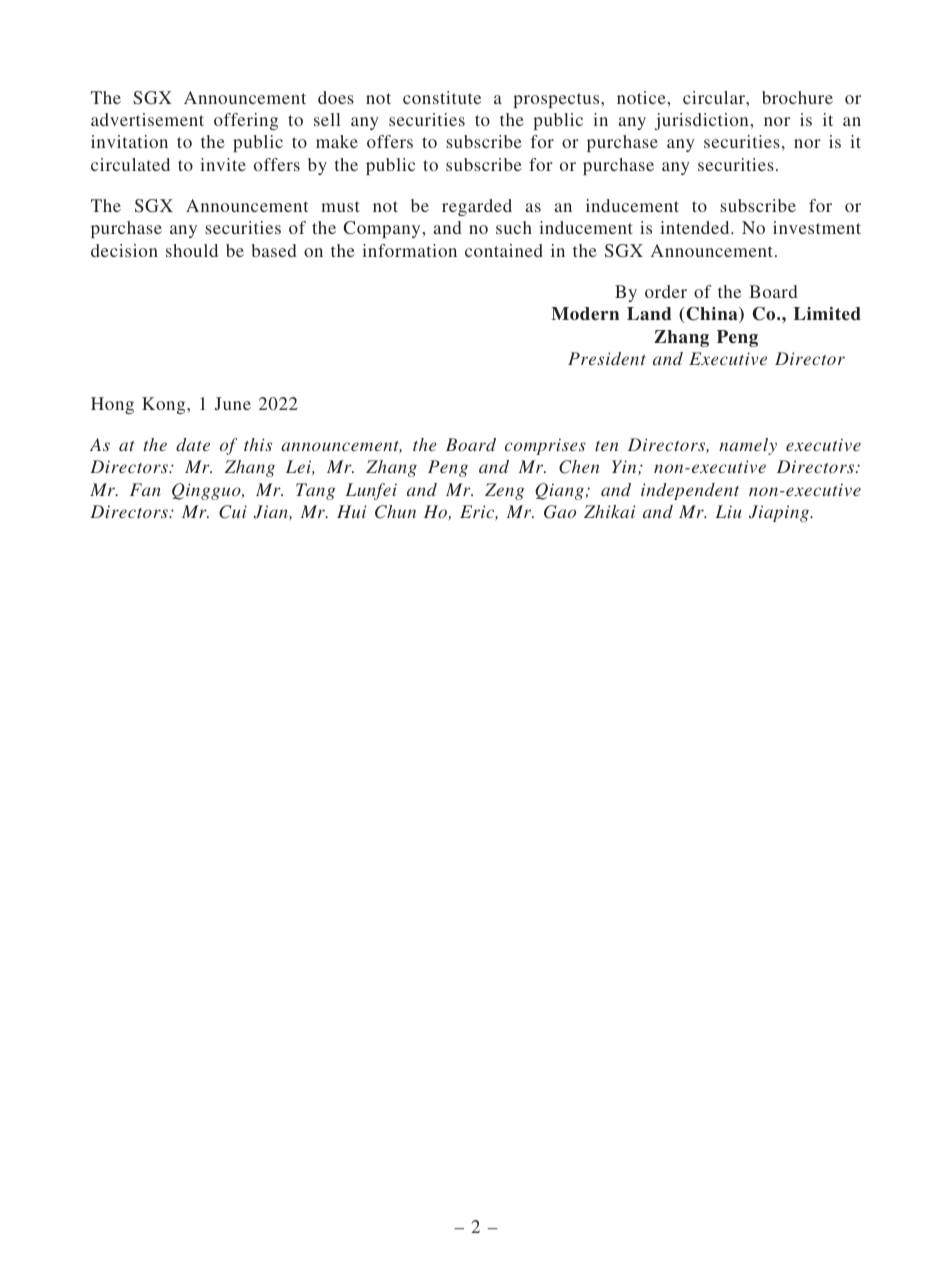 This page has height=1270, width=952. What do you see at coordinates (748, 446) in the page?
I see `namely` at bounding box center [748, 446].
